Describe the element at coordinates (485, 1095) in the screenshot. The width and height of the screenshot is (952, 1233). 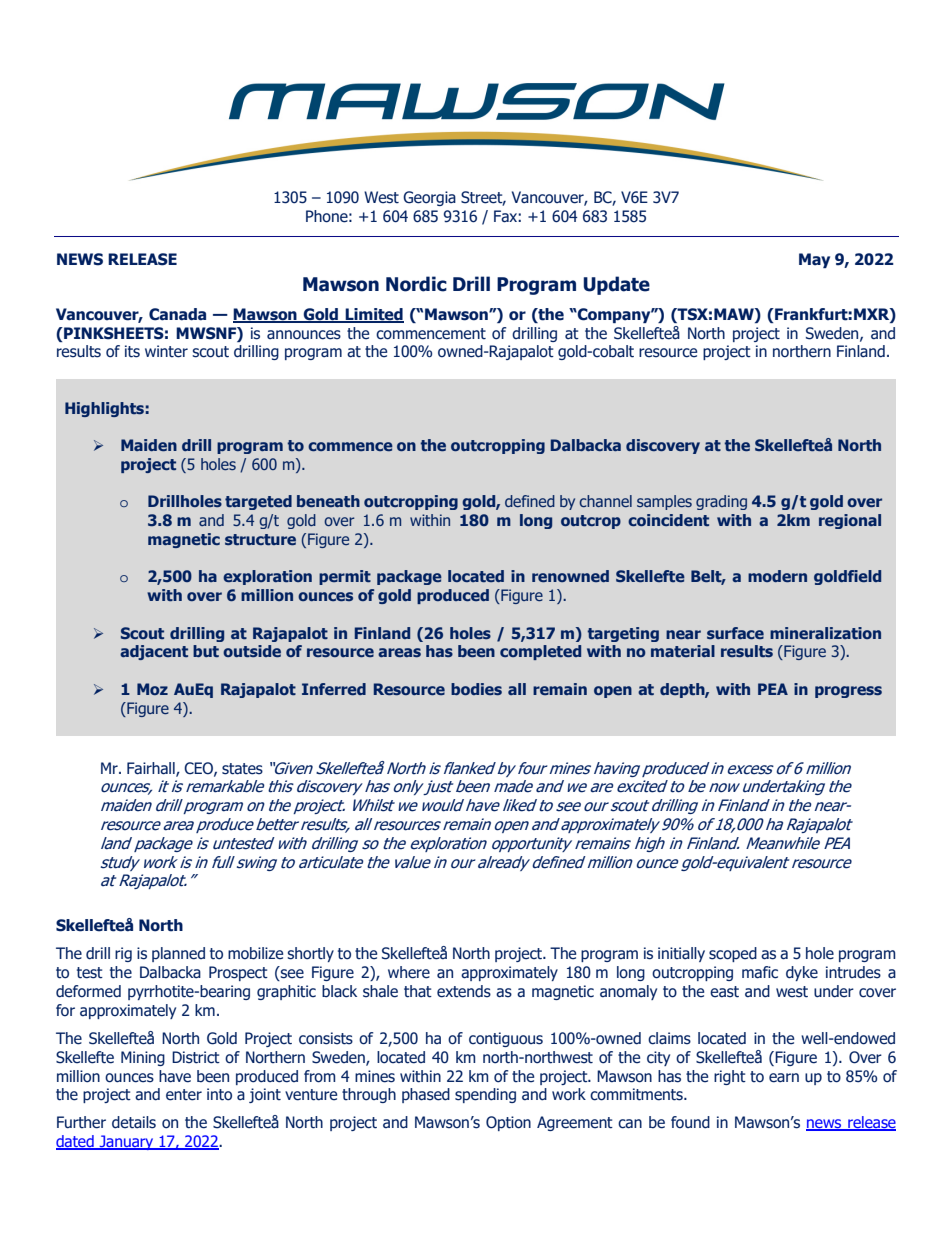
I see `spending` at that location.
